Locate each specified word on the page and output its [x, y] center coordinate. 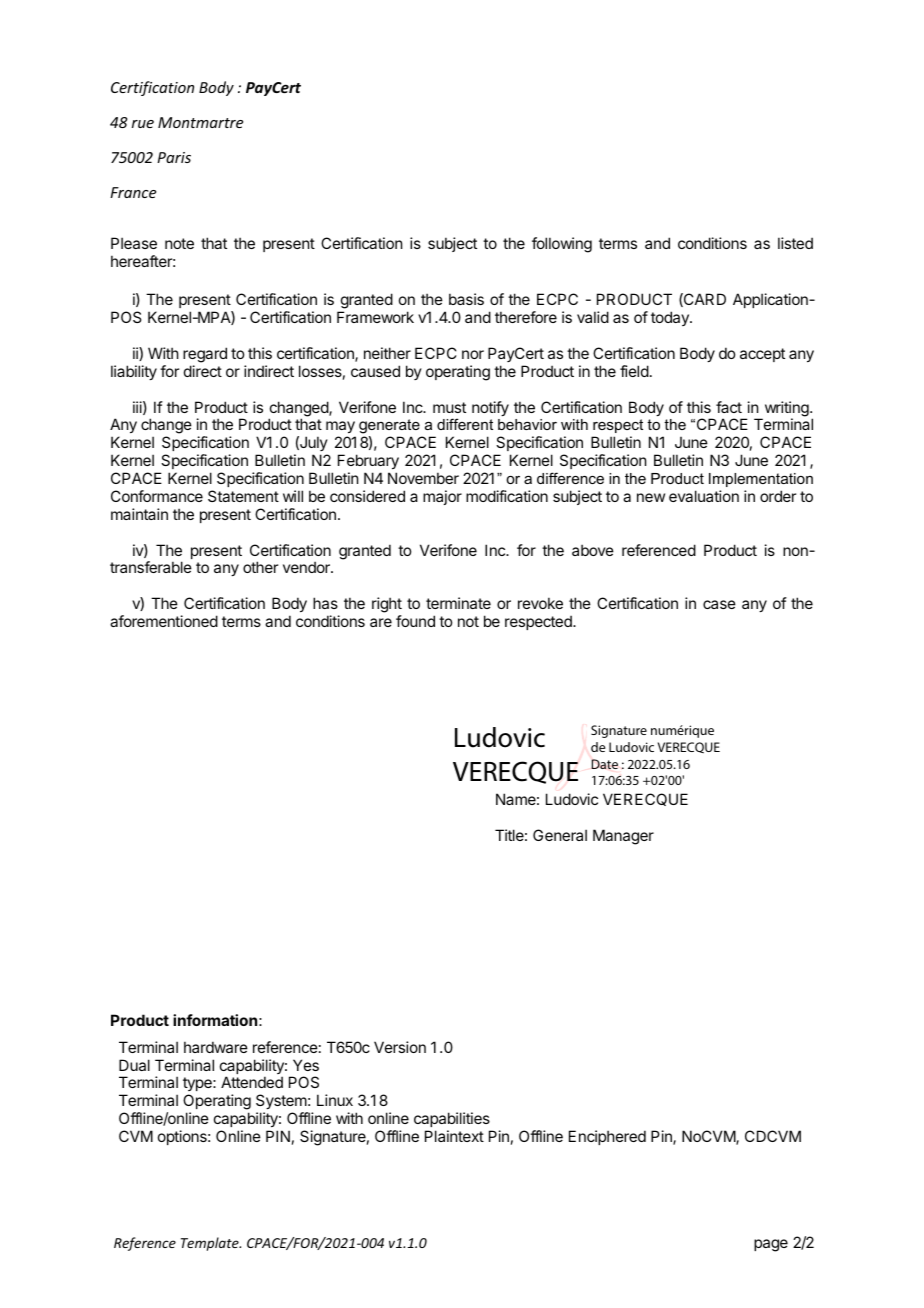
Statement [243, 496]
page [771, 1245]
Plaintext [454, 1136]
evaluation [704, 496]
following [562, 245]
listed [795, 243]
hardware [216, 1047]
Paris [174, 157]
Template [211, 1244]
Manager [623, 837]
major [442, 497]
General [560, 835]
